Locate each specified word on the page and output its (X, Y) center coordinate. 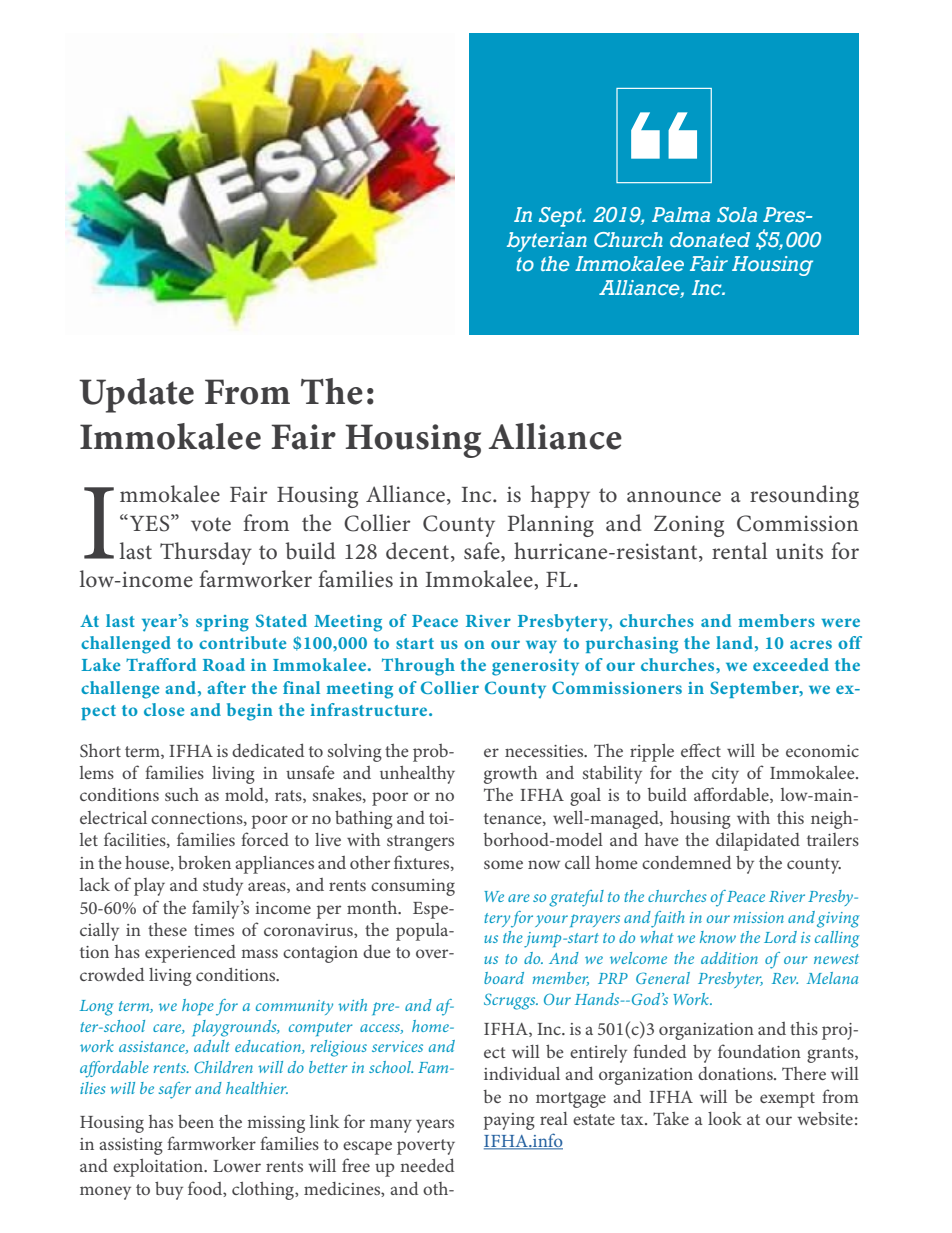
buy (169, 1191)
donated (710, 239)
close (164, 709)
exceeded (791, 664)
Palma (681, 214)
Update (136, 395)
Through (418, 667)
